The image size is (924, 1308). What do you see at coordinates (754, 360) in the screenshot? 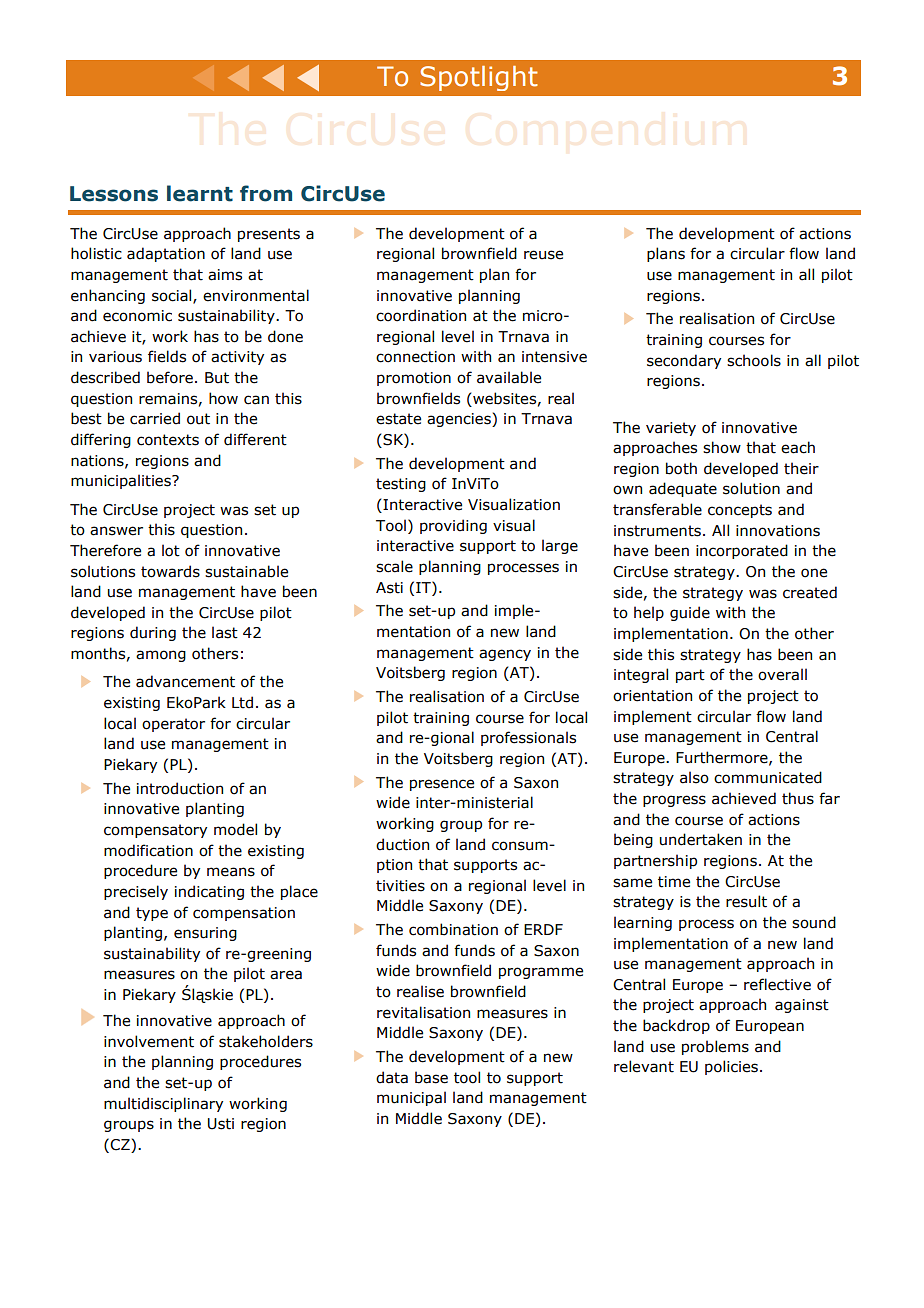
I see `schools` at bounding box center [754, 360].
